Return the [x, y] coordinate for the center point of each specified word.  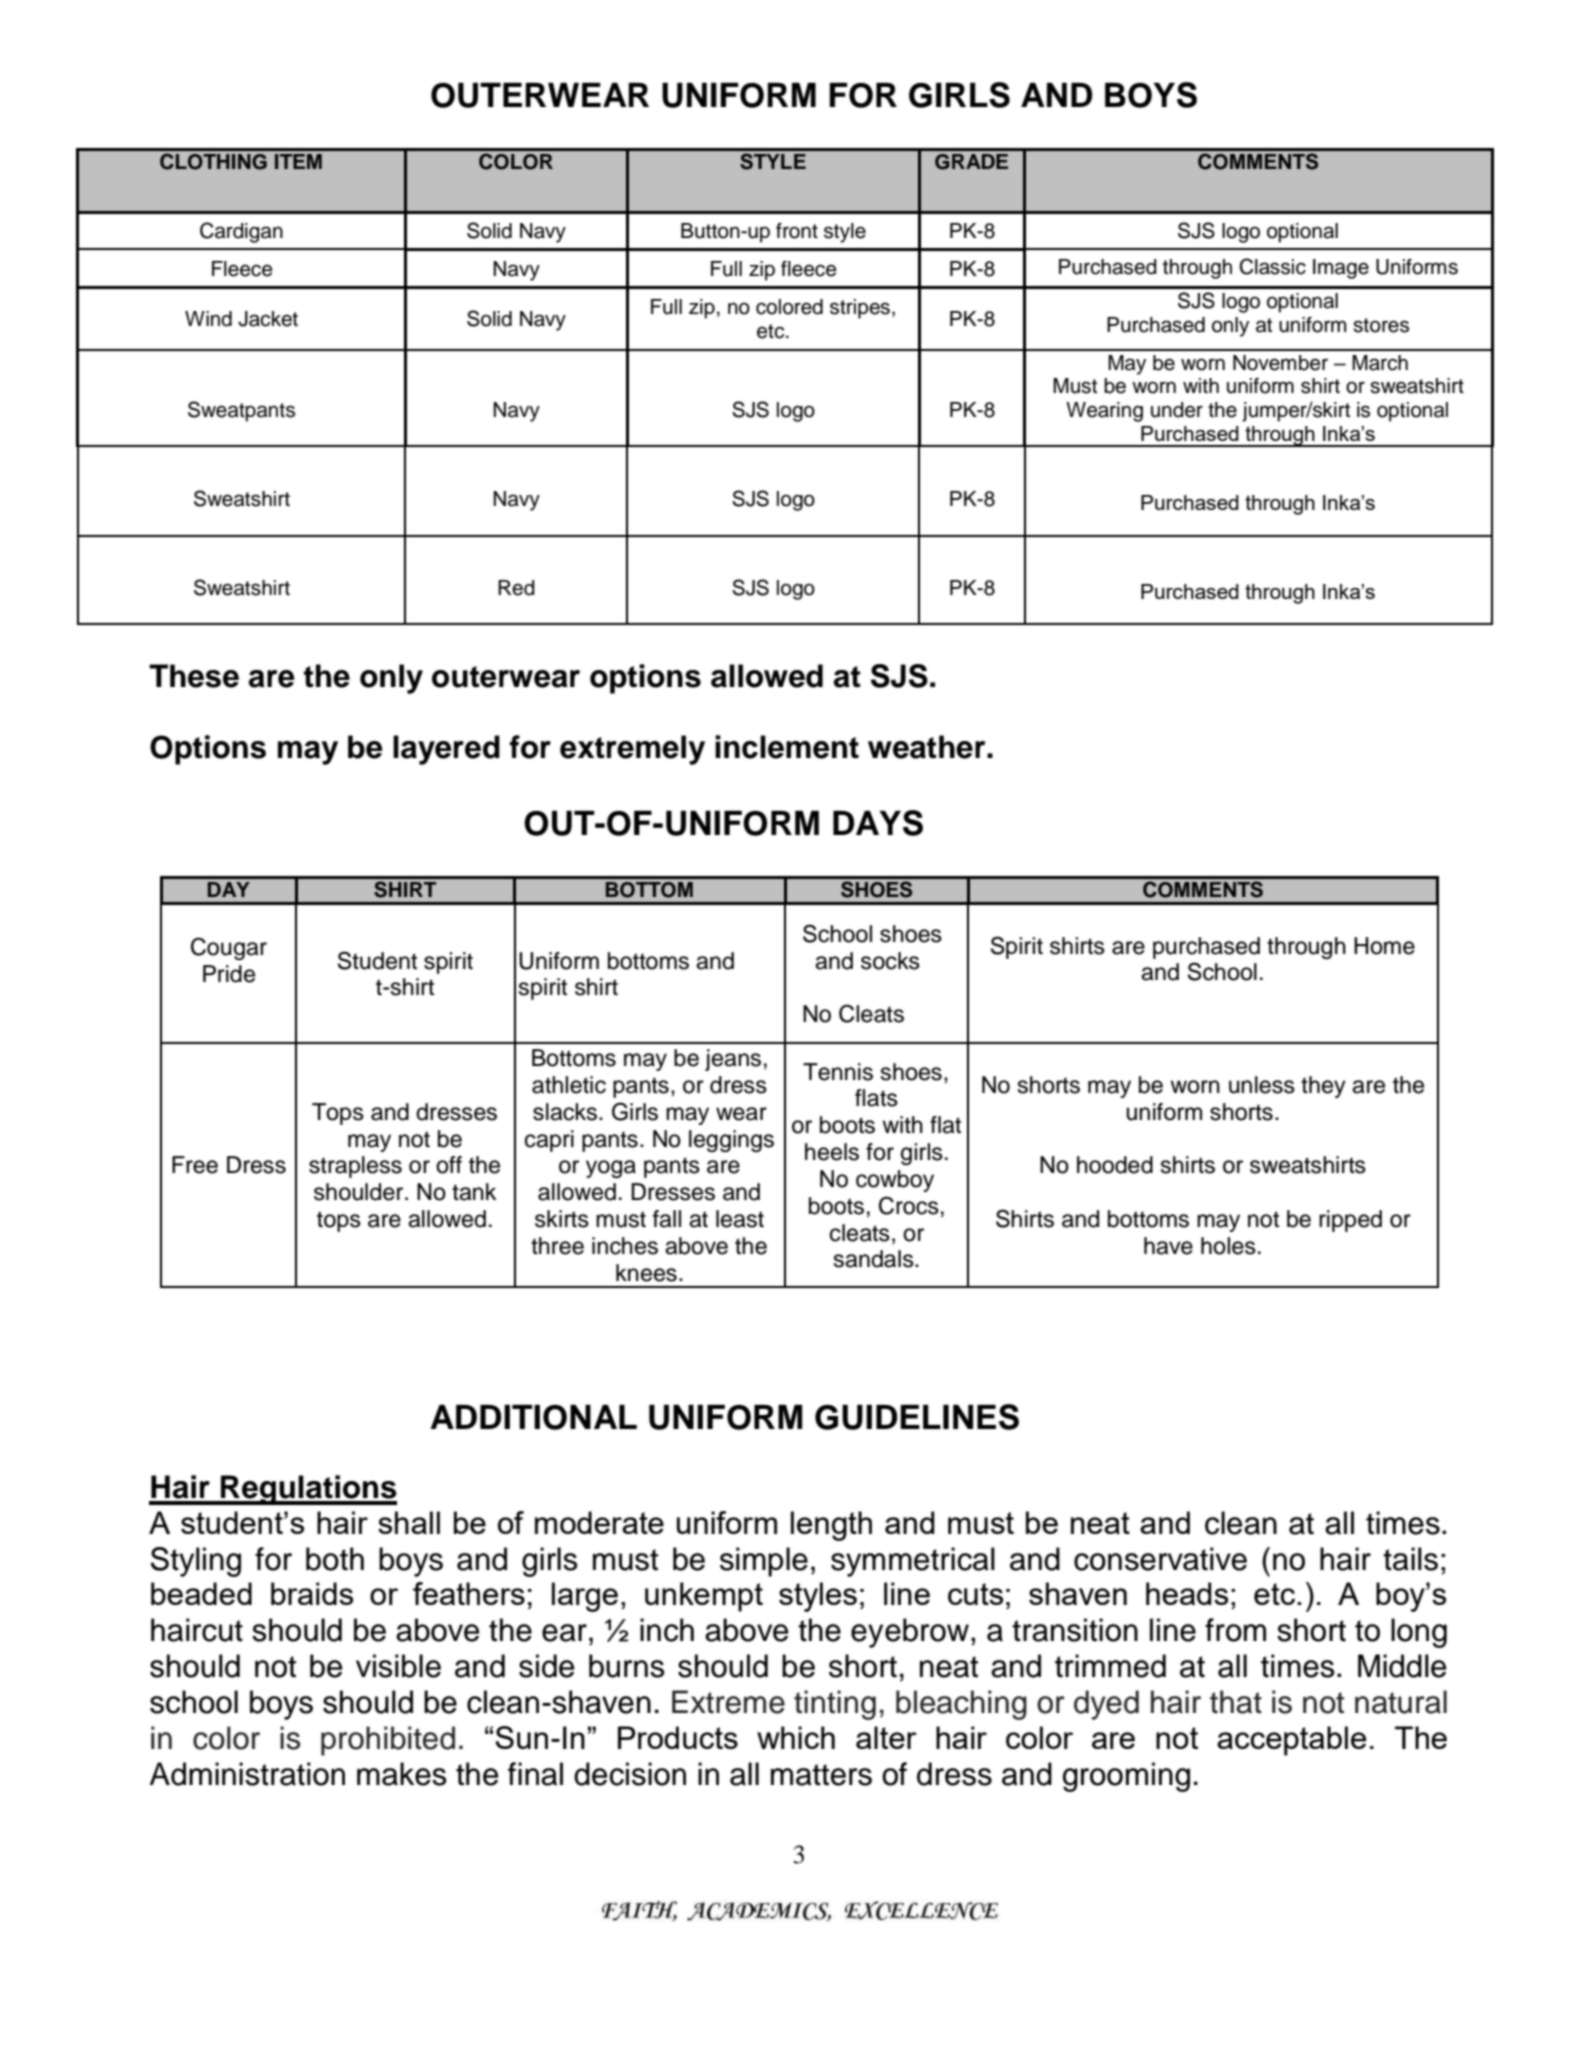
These [194, 676]
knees [646, 1273]
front [797, 231]
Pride [229, 974]
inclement [787, 747]
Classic [1273, 266]
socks [890, 961]
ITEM [298, 161]
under [1177, 410]
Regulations [308, 1490]
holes [1228, 1246]
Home [1384, 946]
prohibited [388, 1741]
